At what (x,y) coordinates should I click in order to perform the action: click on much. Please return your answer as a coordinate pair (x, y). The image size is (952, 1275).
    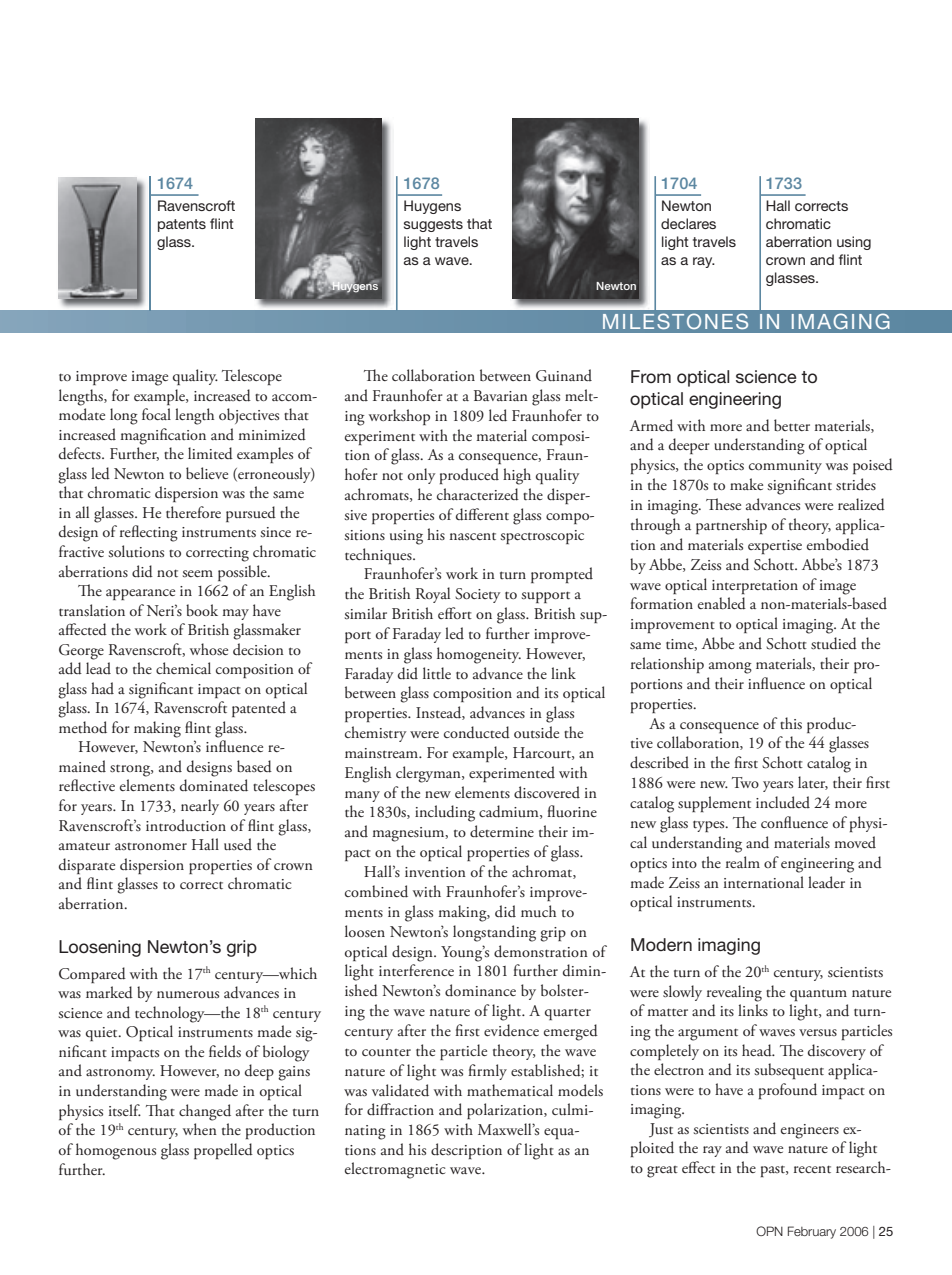
    Looking at the image, I should click on (538, 911).
